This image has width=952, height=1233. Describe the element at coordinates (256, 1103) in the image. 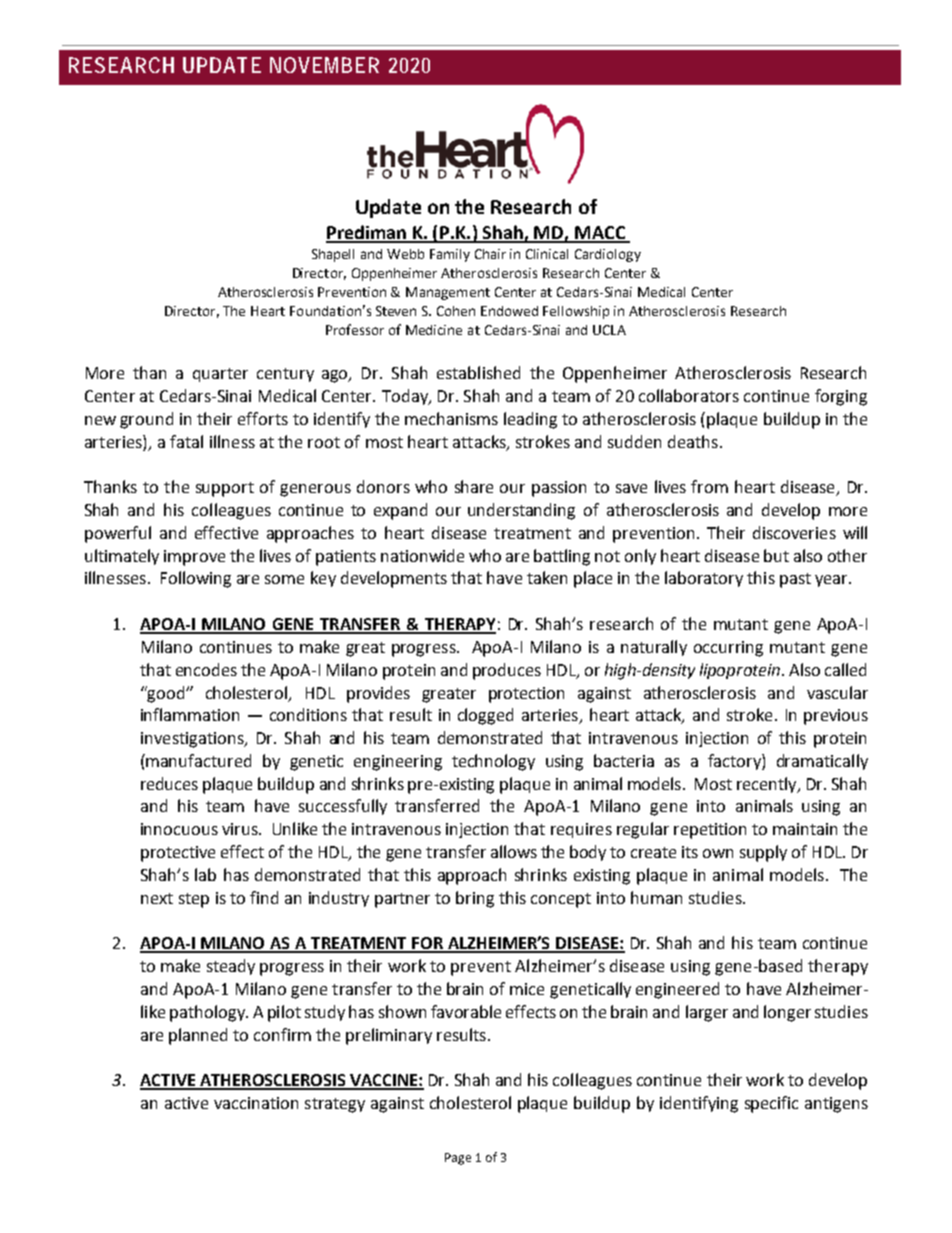

I see `vaccination` at that location.
